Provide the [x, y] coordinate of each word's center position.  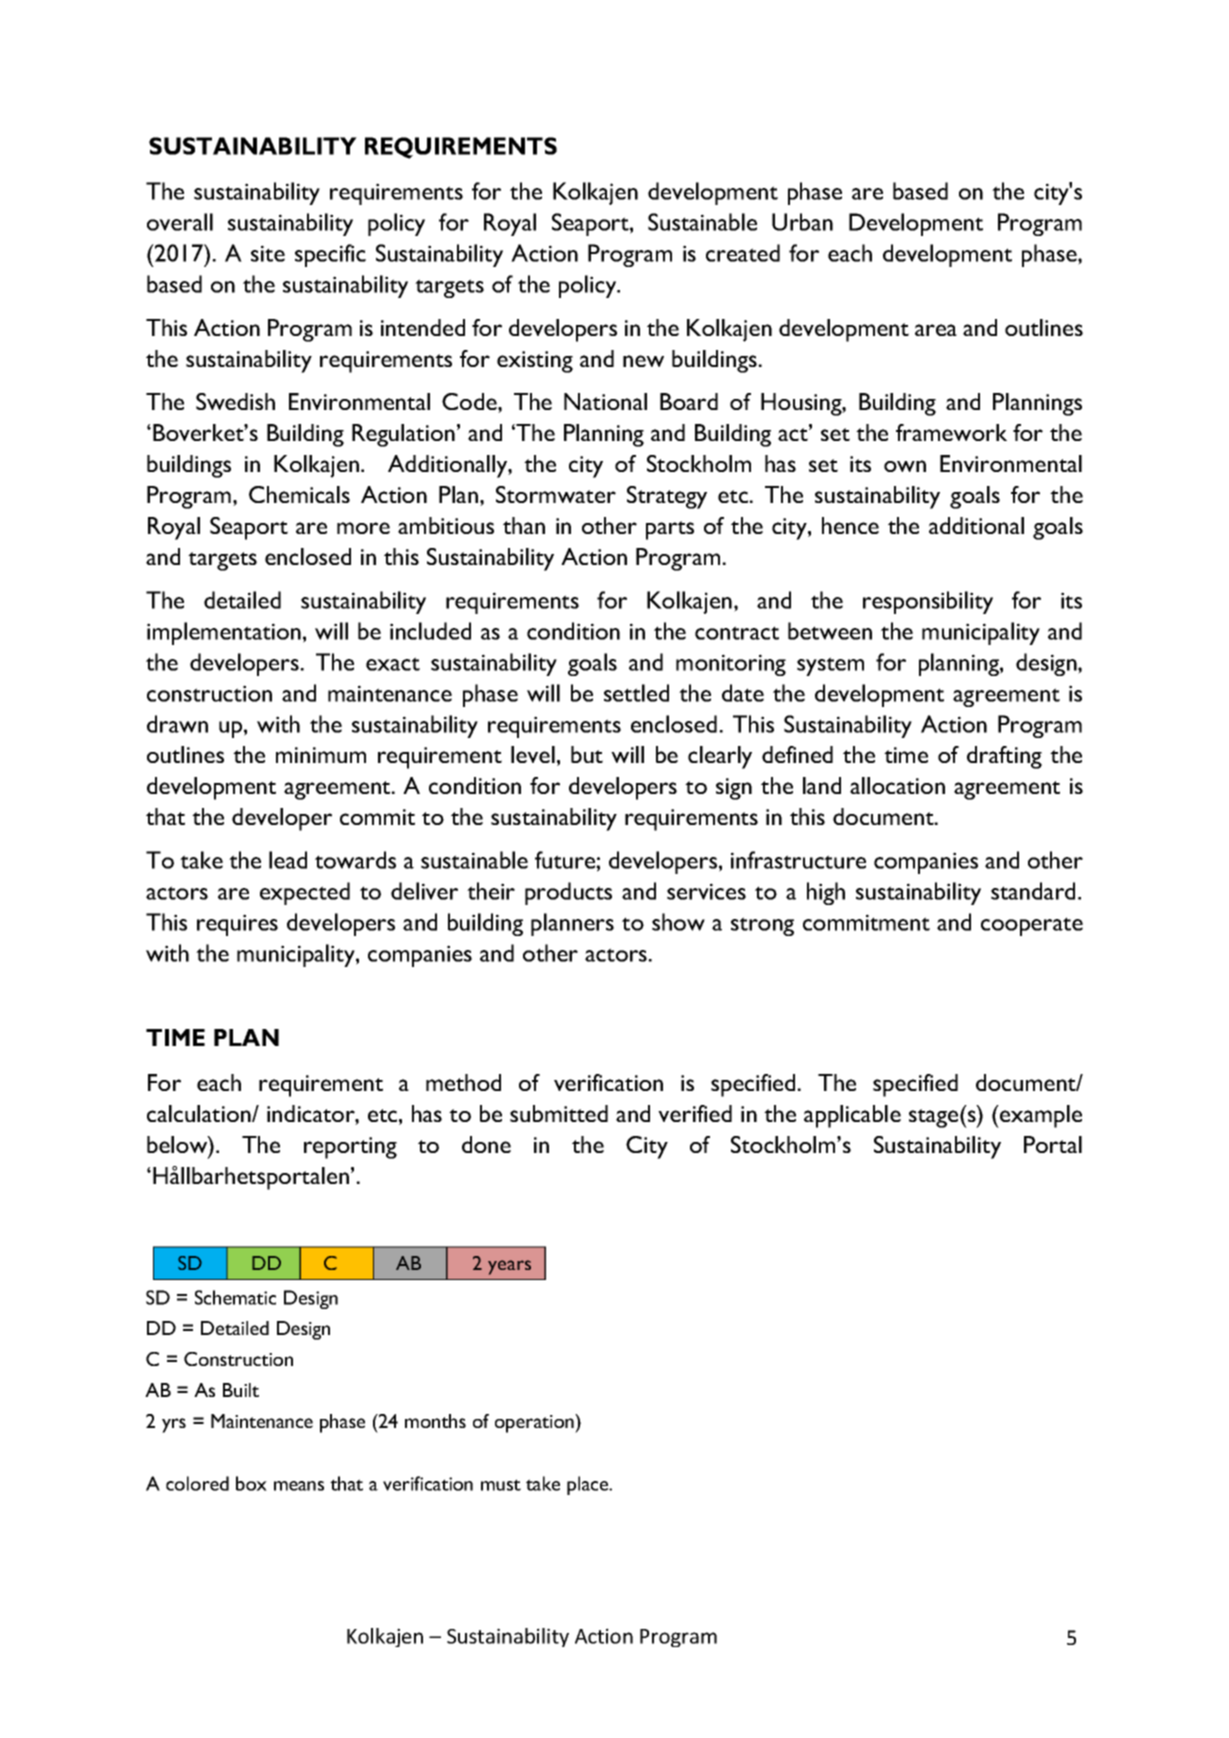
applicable [852, 1116]
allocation [897, 785]
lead [288, 860]
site [268, 253]
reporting [350, 1148]
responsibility [928, 602]
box [251, 1483]
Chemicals [299, 494]
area [936, 330]
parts [670, 530]
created [743, 253]
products [568, 893]
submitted [559, 1113]
